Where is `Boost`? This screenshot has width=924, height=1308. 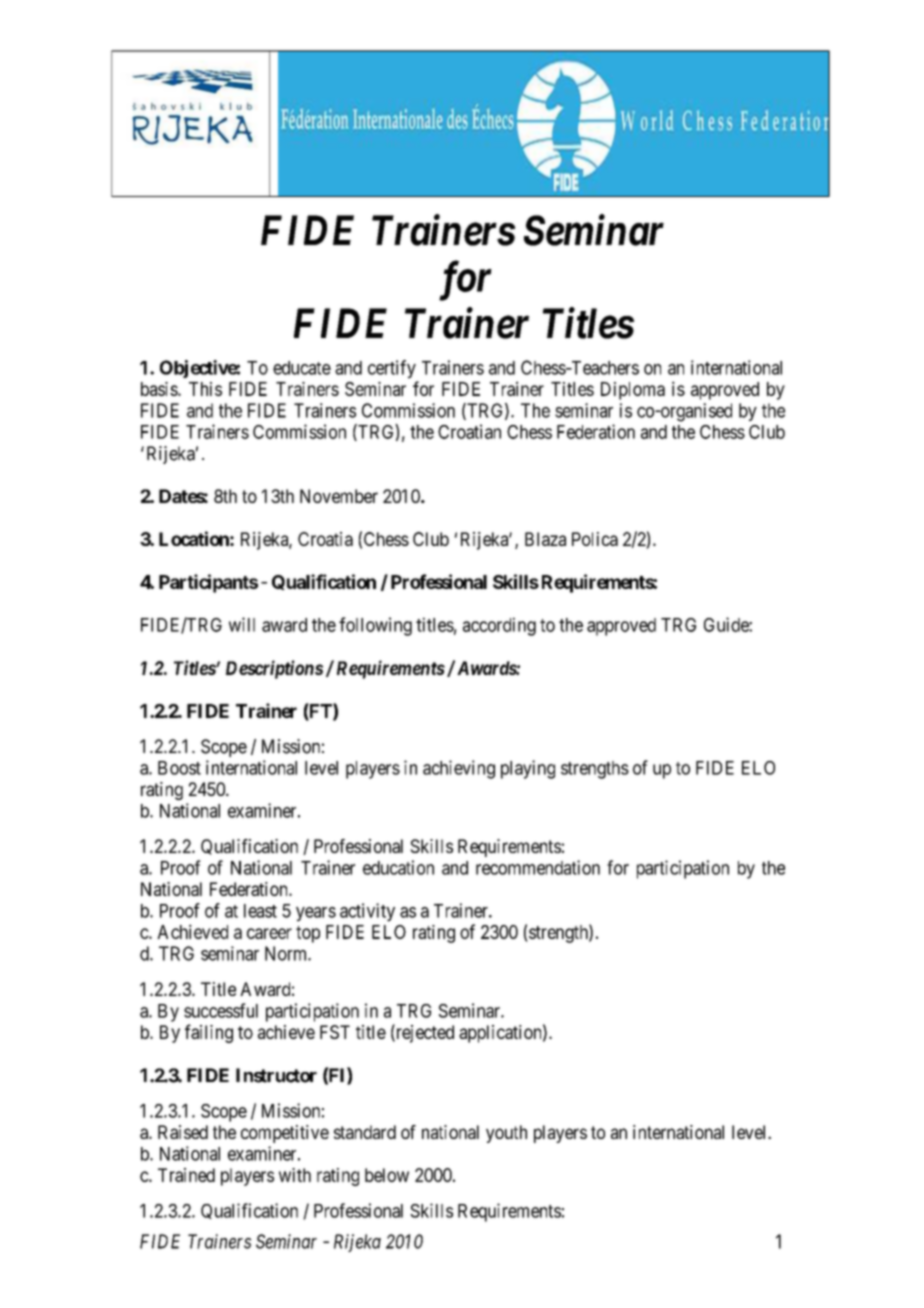 Boost is located at coordinates (179, 768).
